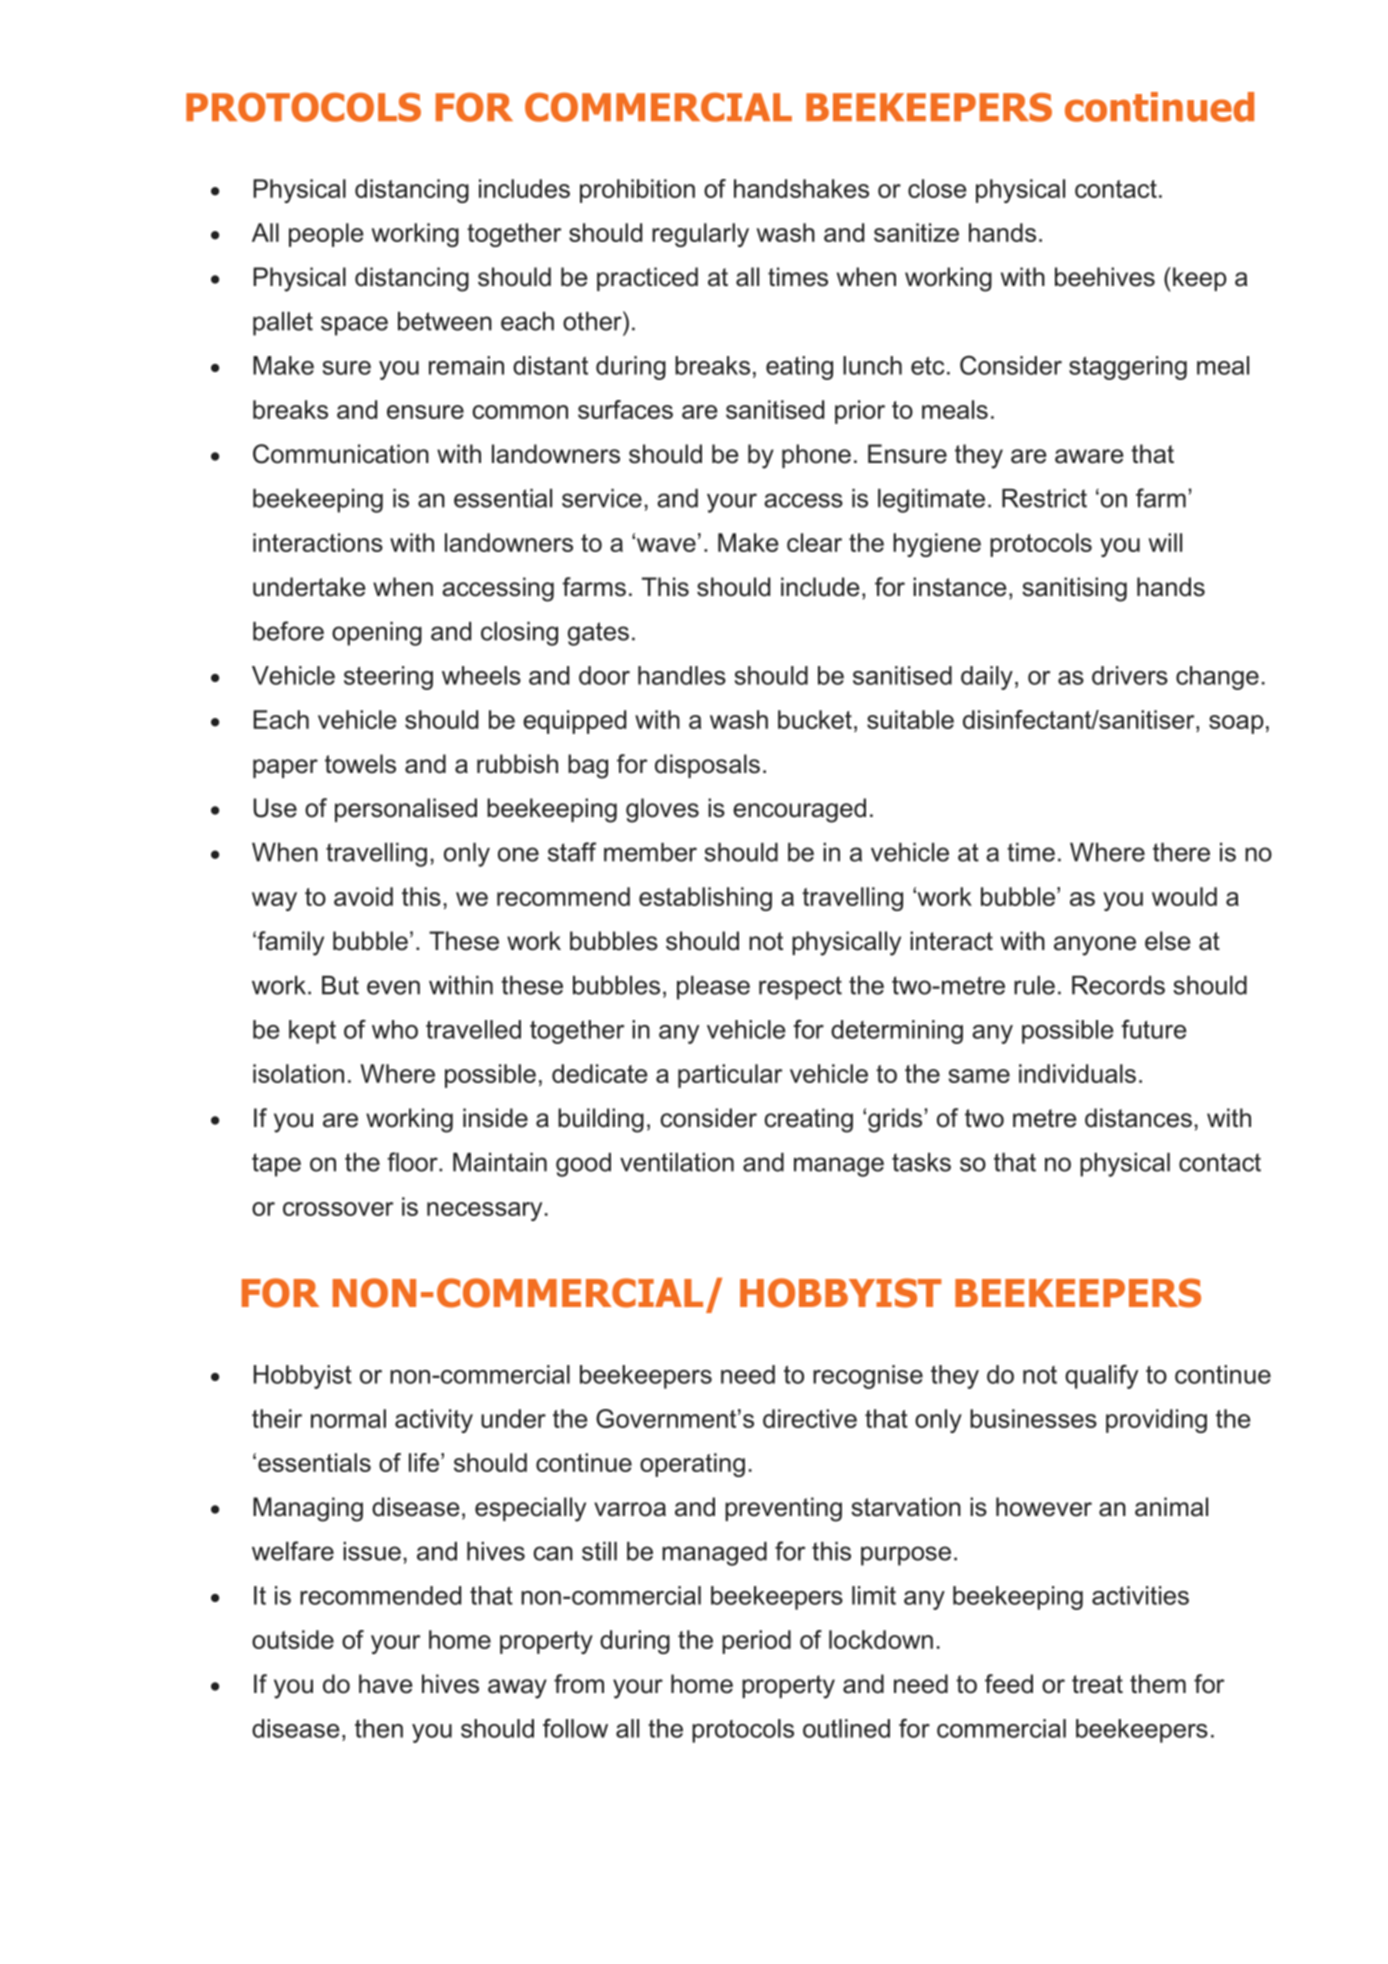 The image size is (1388, 1964). I want to click on have, so click(385, 1684).
